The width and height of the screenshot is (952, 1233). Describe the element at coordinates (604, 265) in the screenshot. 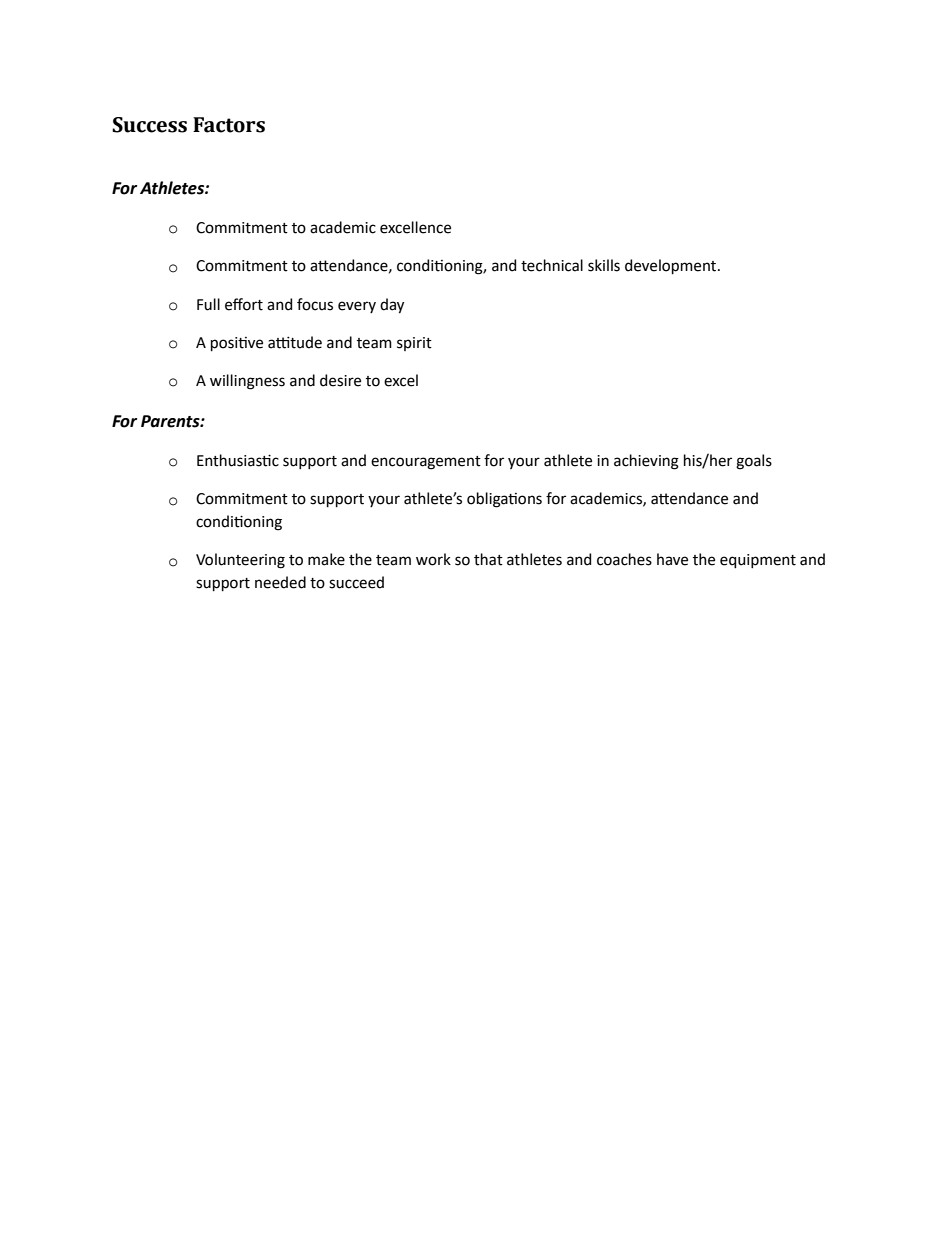

I see `skills` at that location.
